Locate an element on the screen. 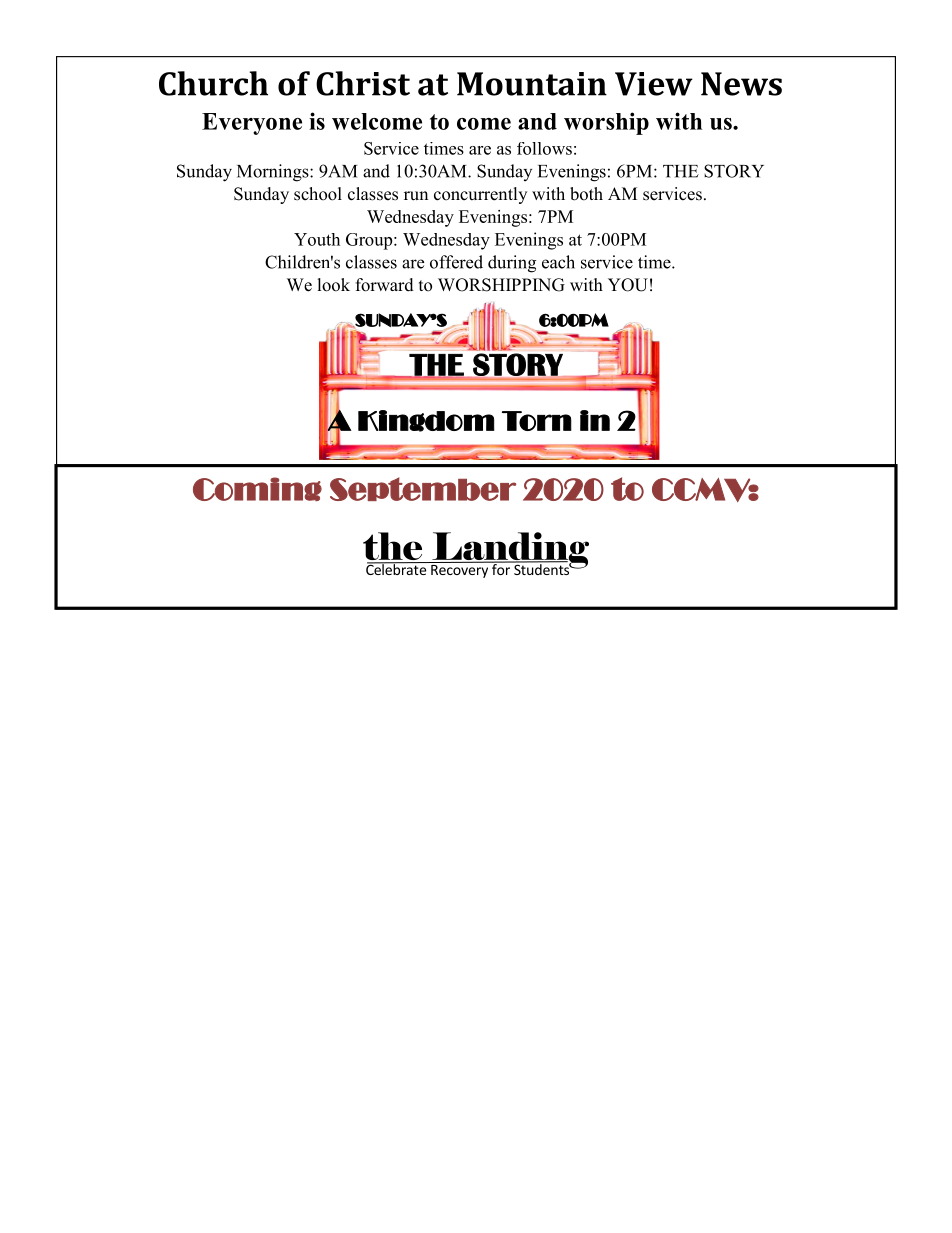 The width and height of the screenshot is (952, 1233). Youth is located at coordinates (317, 239).
